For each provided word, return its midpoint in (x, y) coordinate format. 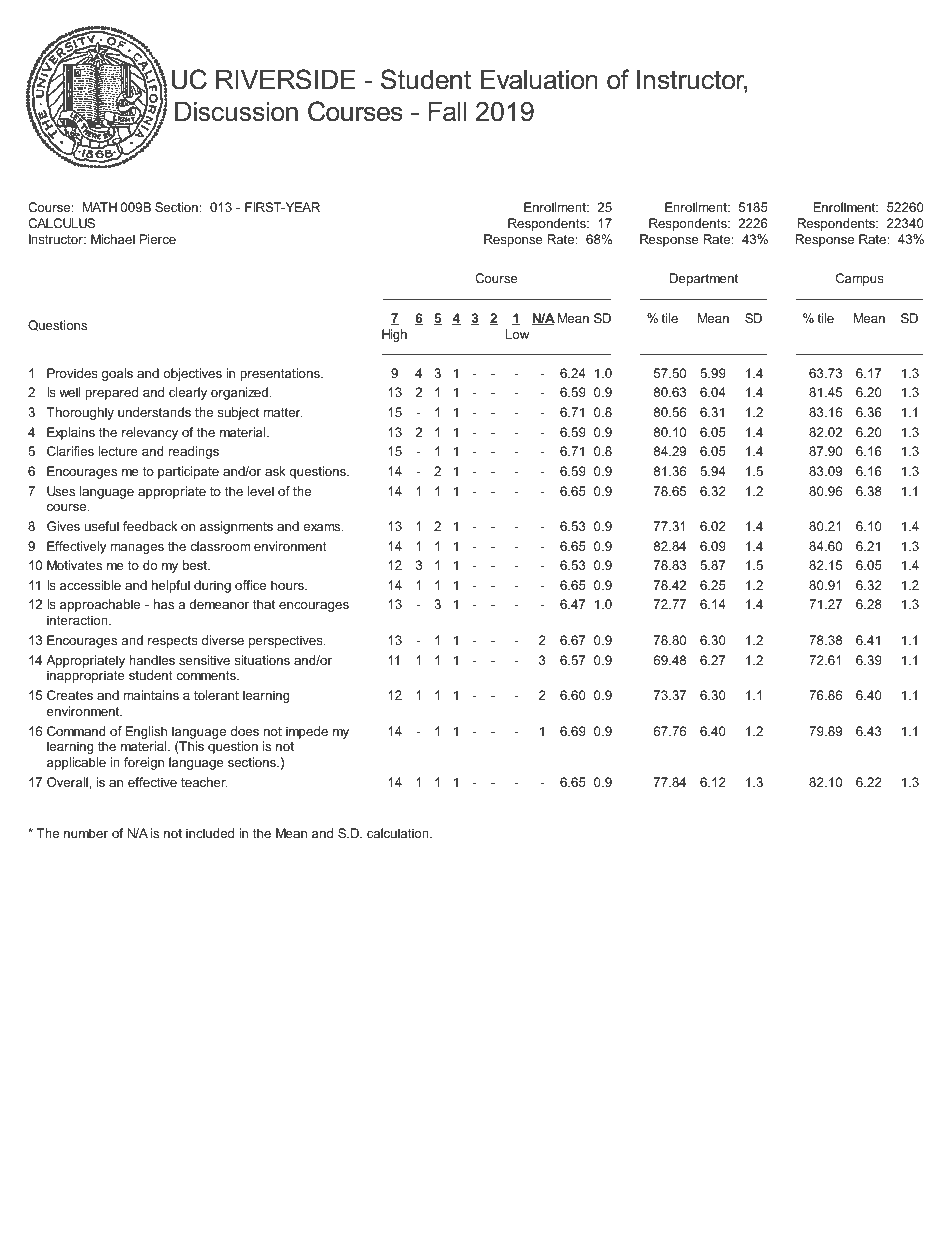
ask (275, 471)
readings (194, 452)
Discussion (236, 112)
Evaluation (539, 80)
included (210, 833)
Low (517, 334)
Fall (447, 112)
